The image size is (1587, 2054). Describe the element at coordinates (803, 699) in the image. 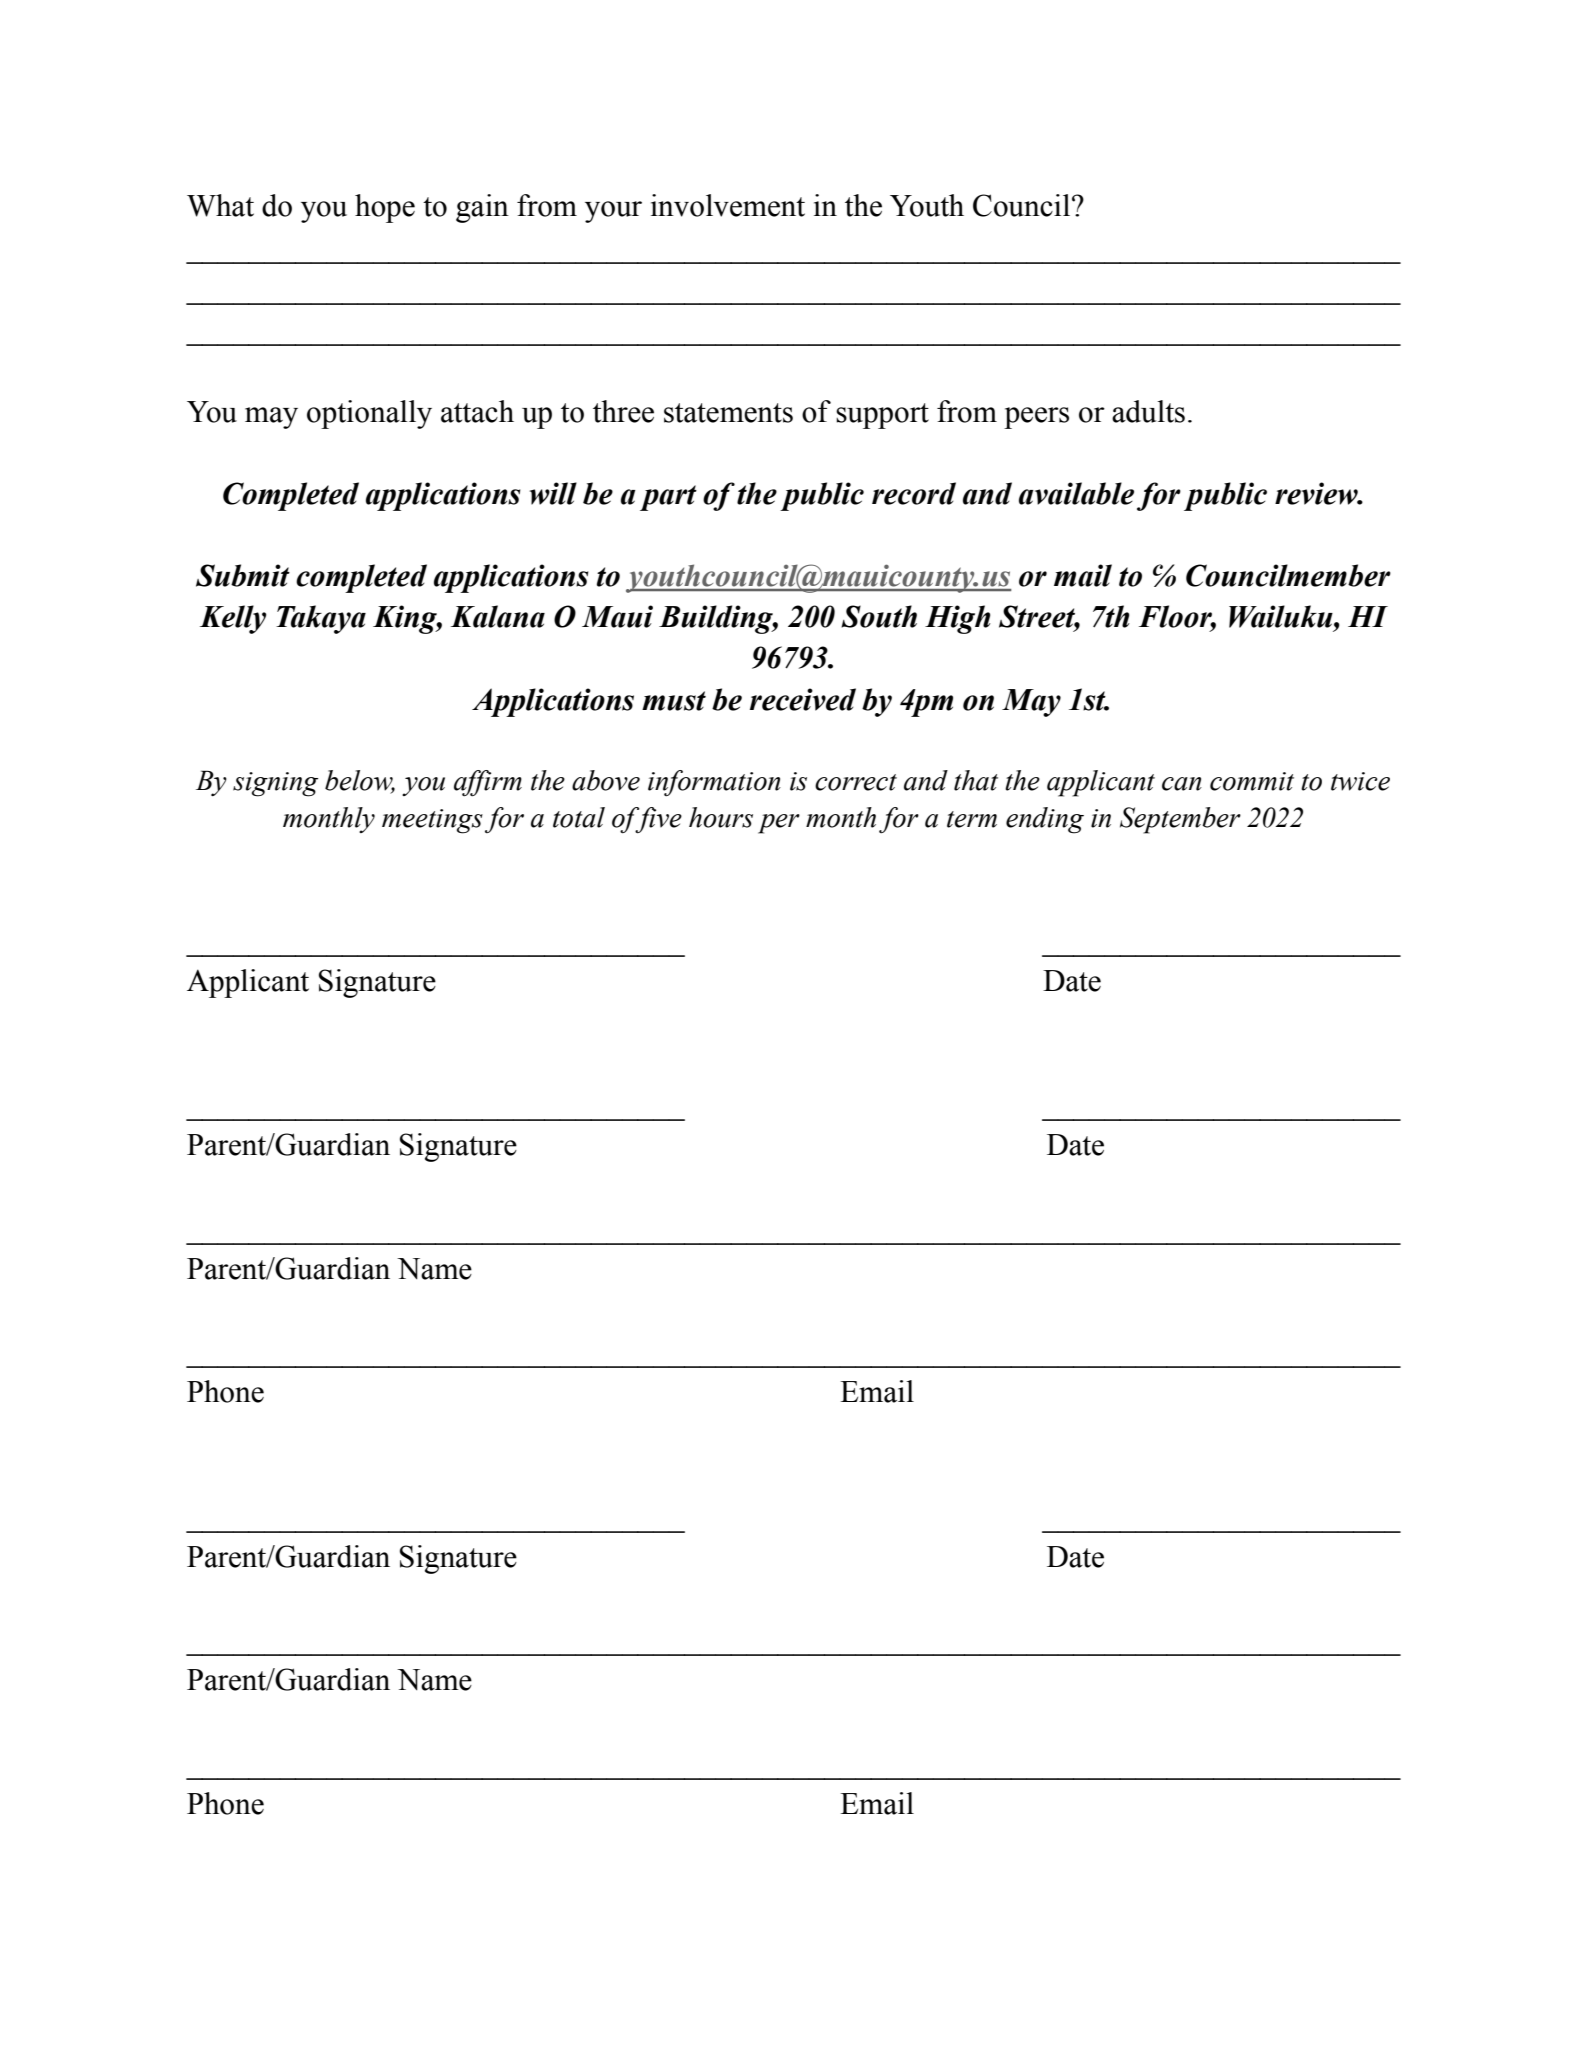

I see `received` at that location.
